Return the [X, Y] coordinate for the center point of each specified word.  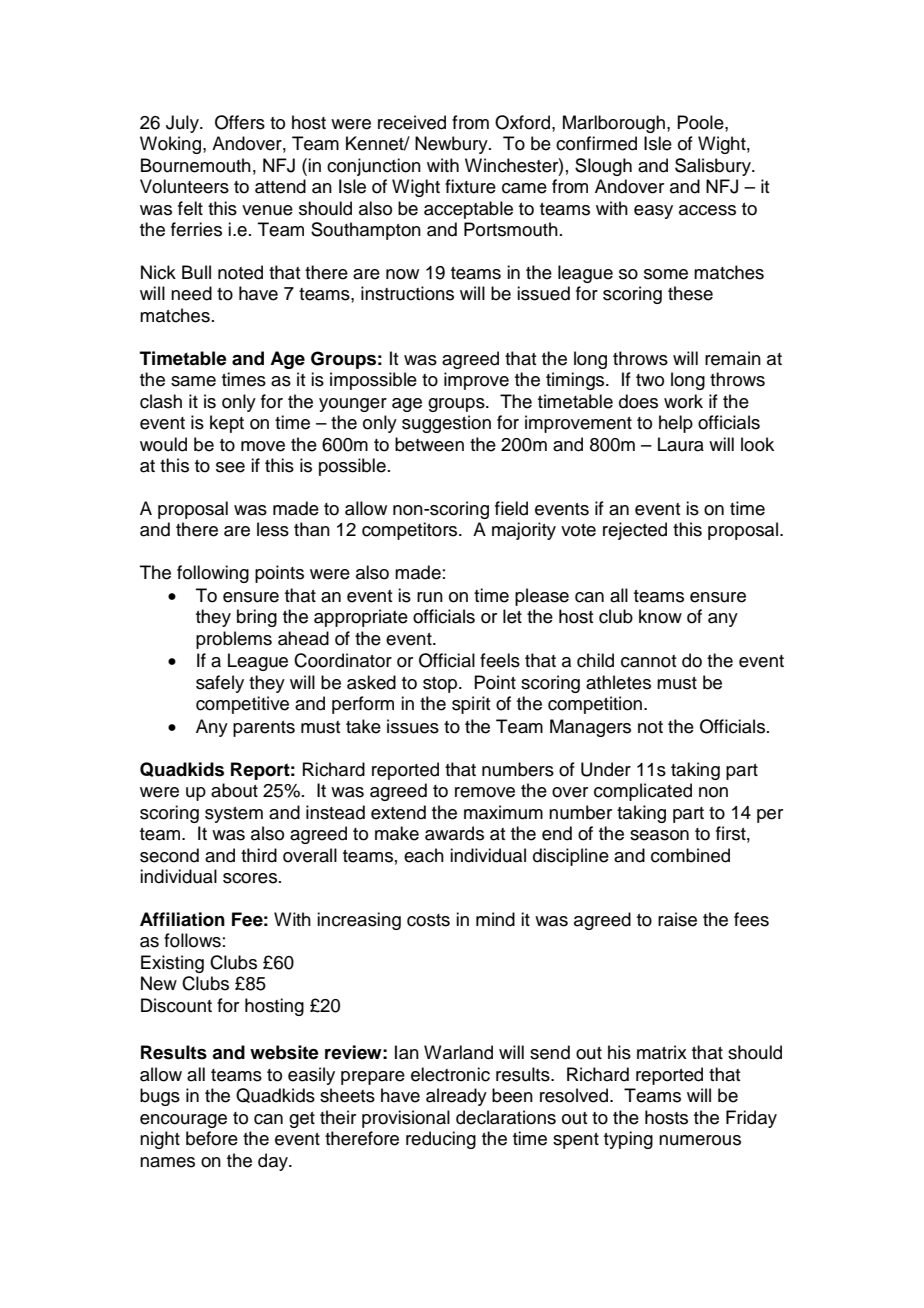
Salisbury [714, 167]
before [212, 1138]
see [230, 467]
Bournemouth [196, 165]
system [234, 815]
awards [454, 833]
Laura [681, 444]
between [429, 444]
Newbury [452, 145]
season [659, 835]
